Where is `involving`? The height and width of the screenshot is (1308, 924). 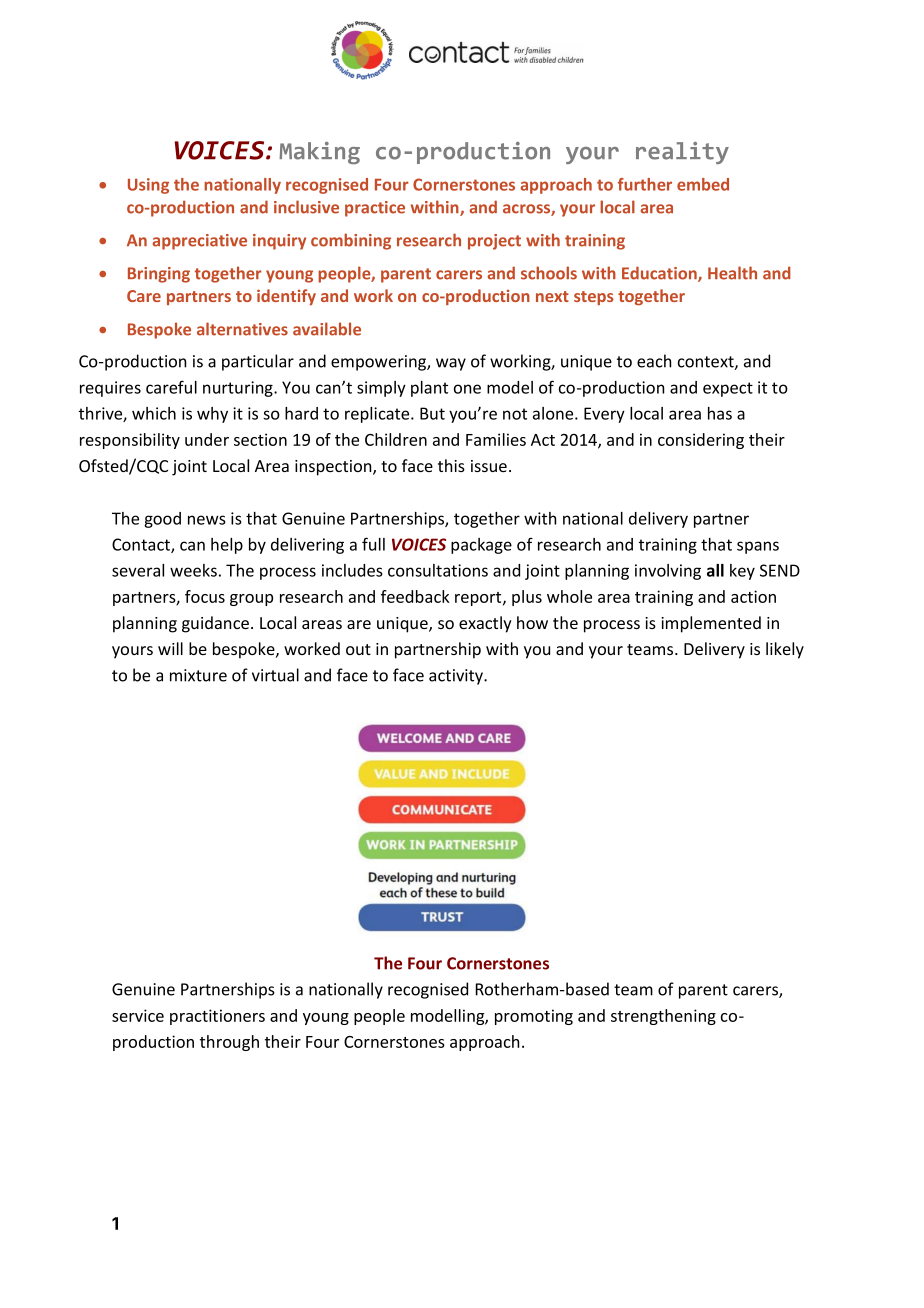 involving is located at coordinates (668, 572).
